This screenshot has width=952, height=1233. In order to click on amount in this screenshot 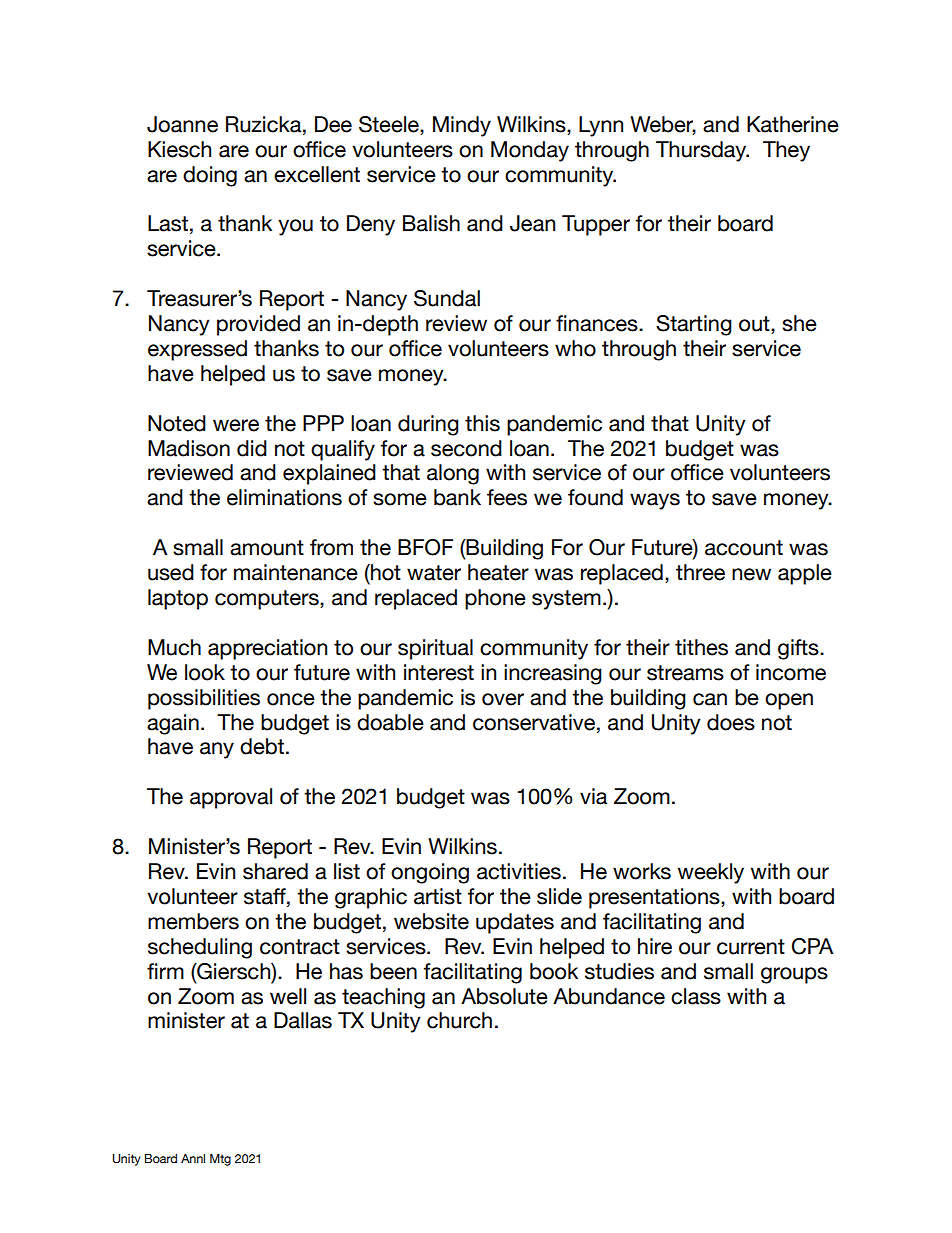, I will do `click(267, 548)`.
